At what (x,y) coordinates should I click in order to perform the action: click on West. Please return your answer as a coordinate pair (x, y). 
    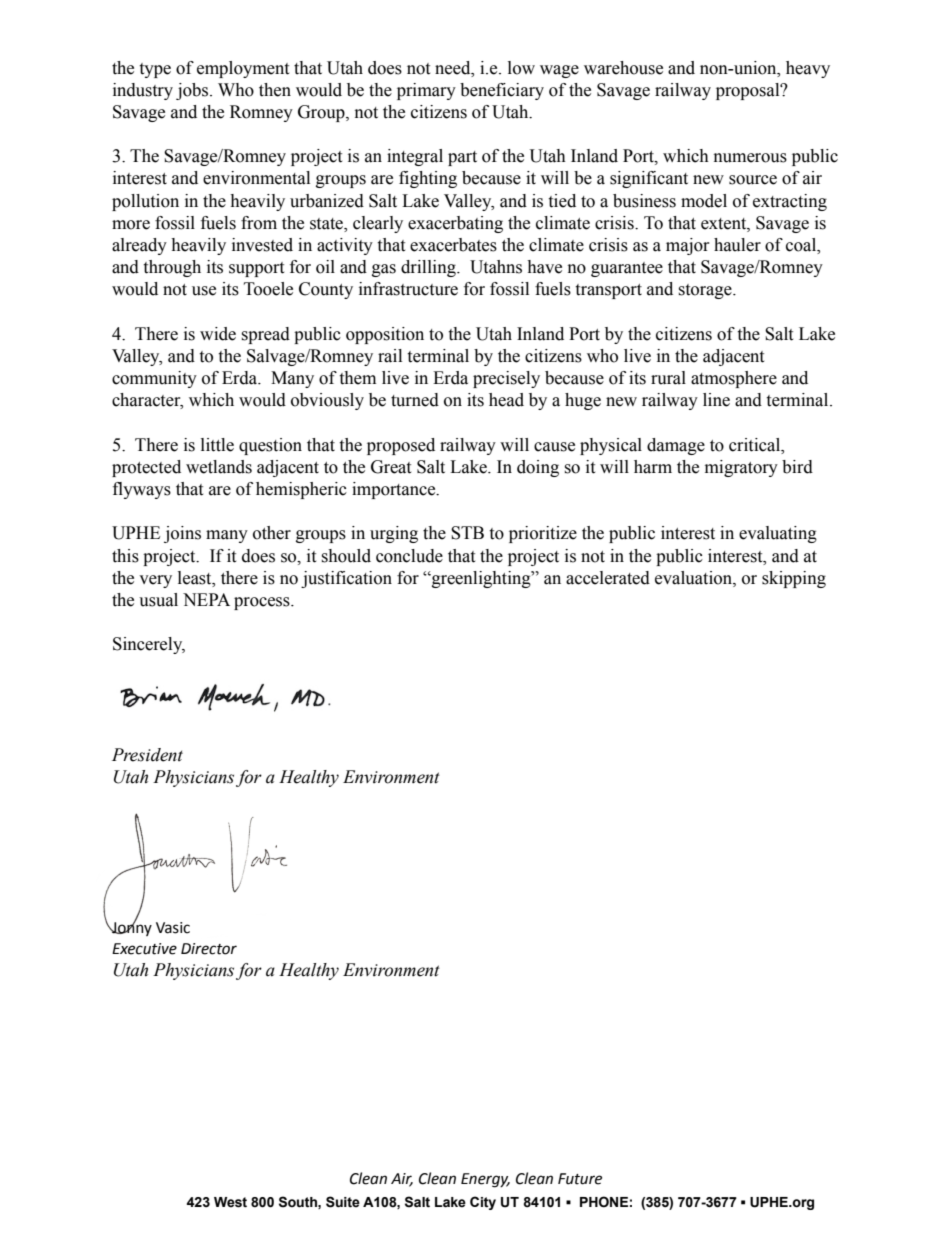
    Looking at the image, I should click on (230, 1202).
